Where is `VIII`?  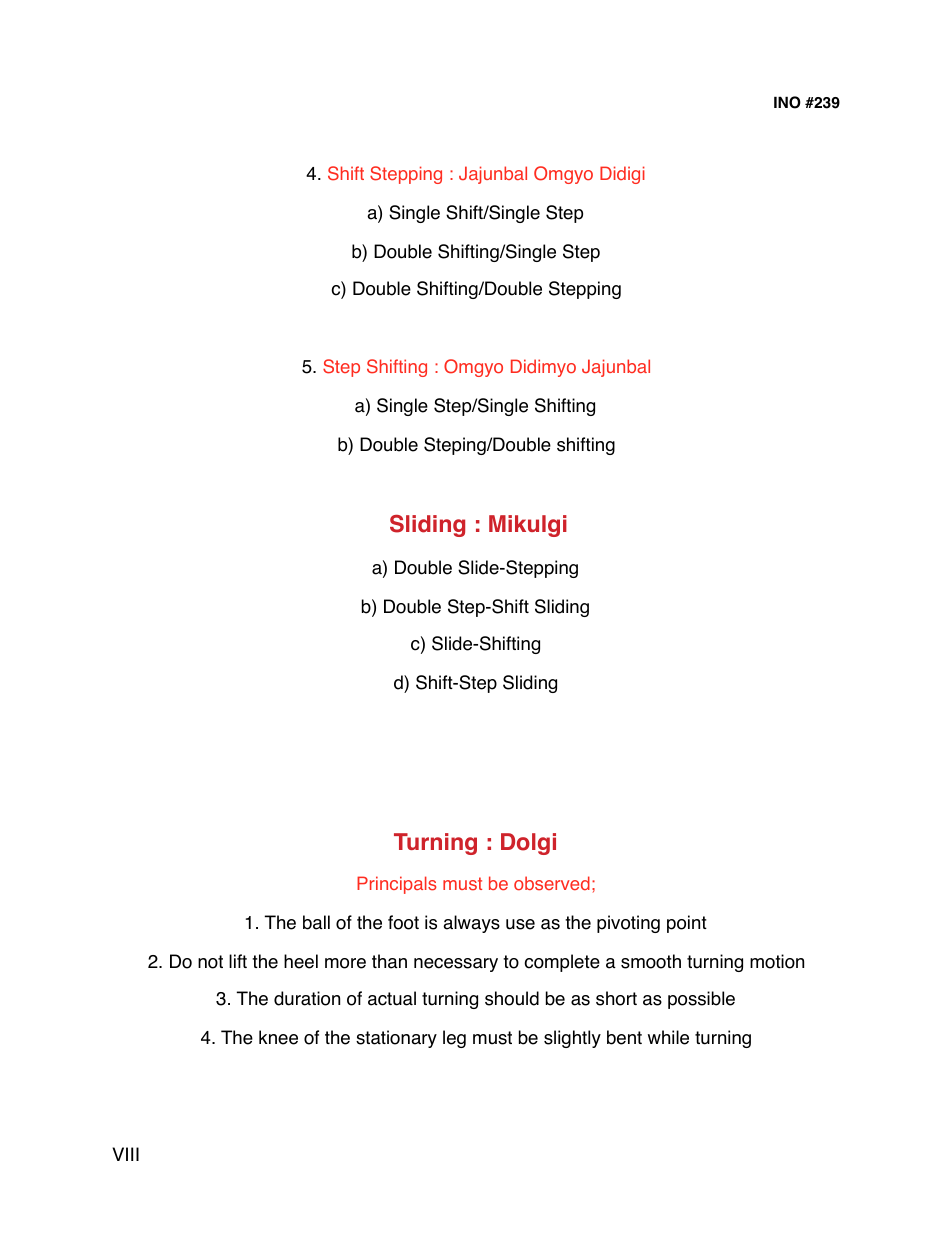 VIII is located at coordinates (125, 1154).
